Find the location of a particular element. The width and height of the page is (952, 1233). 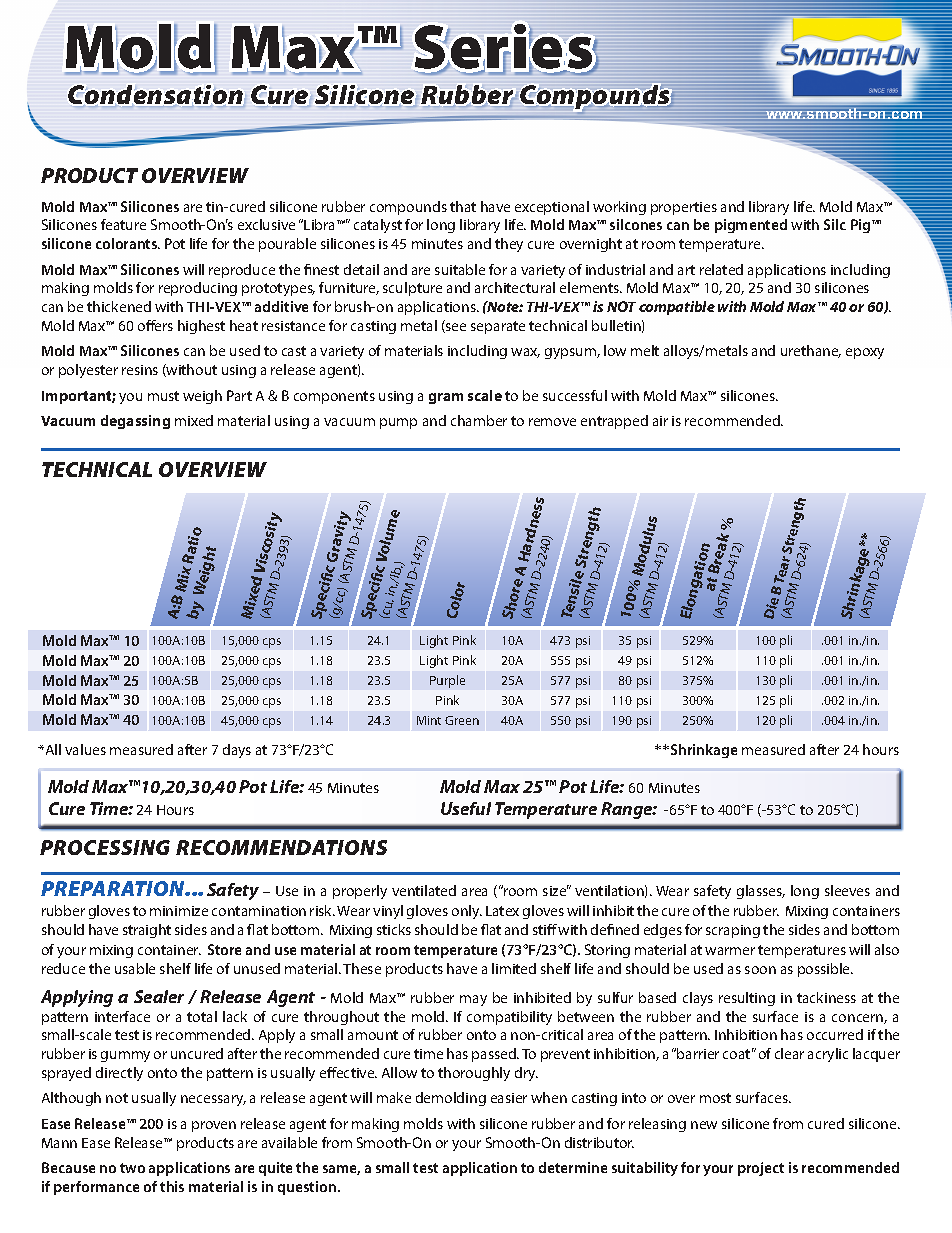

PROCESSING is located at coordinates (105, 847).
